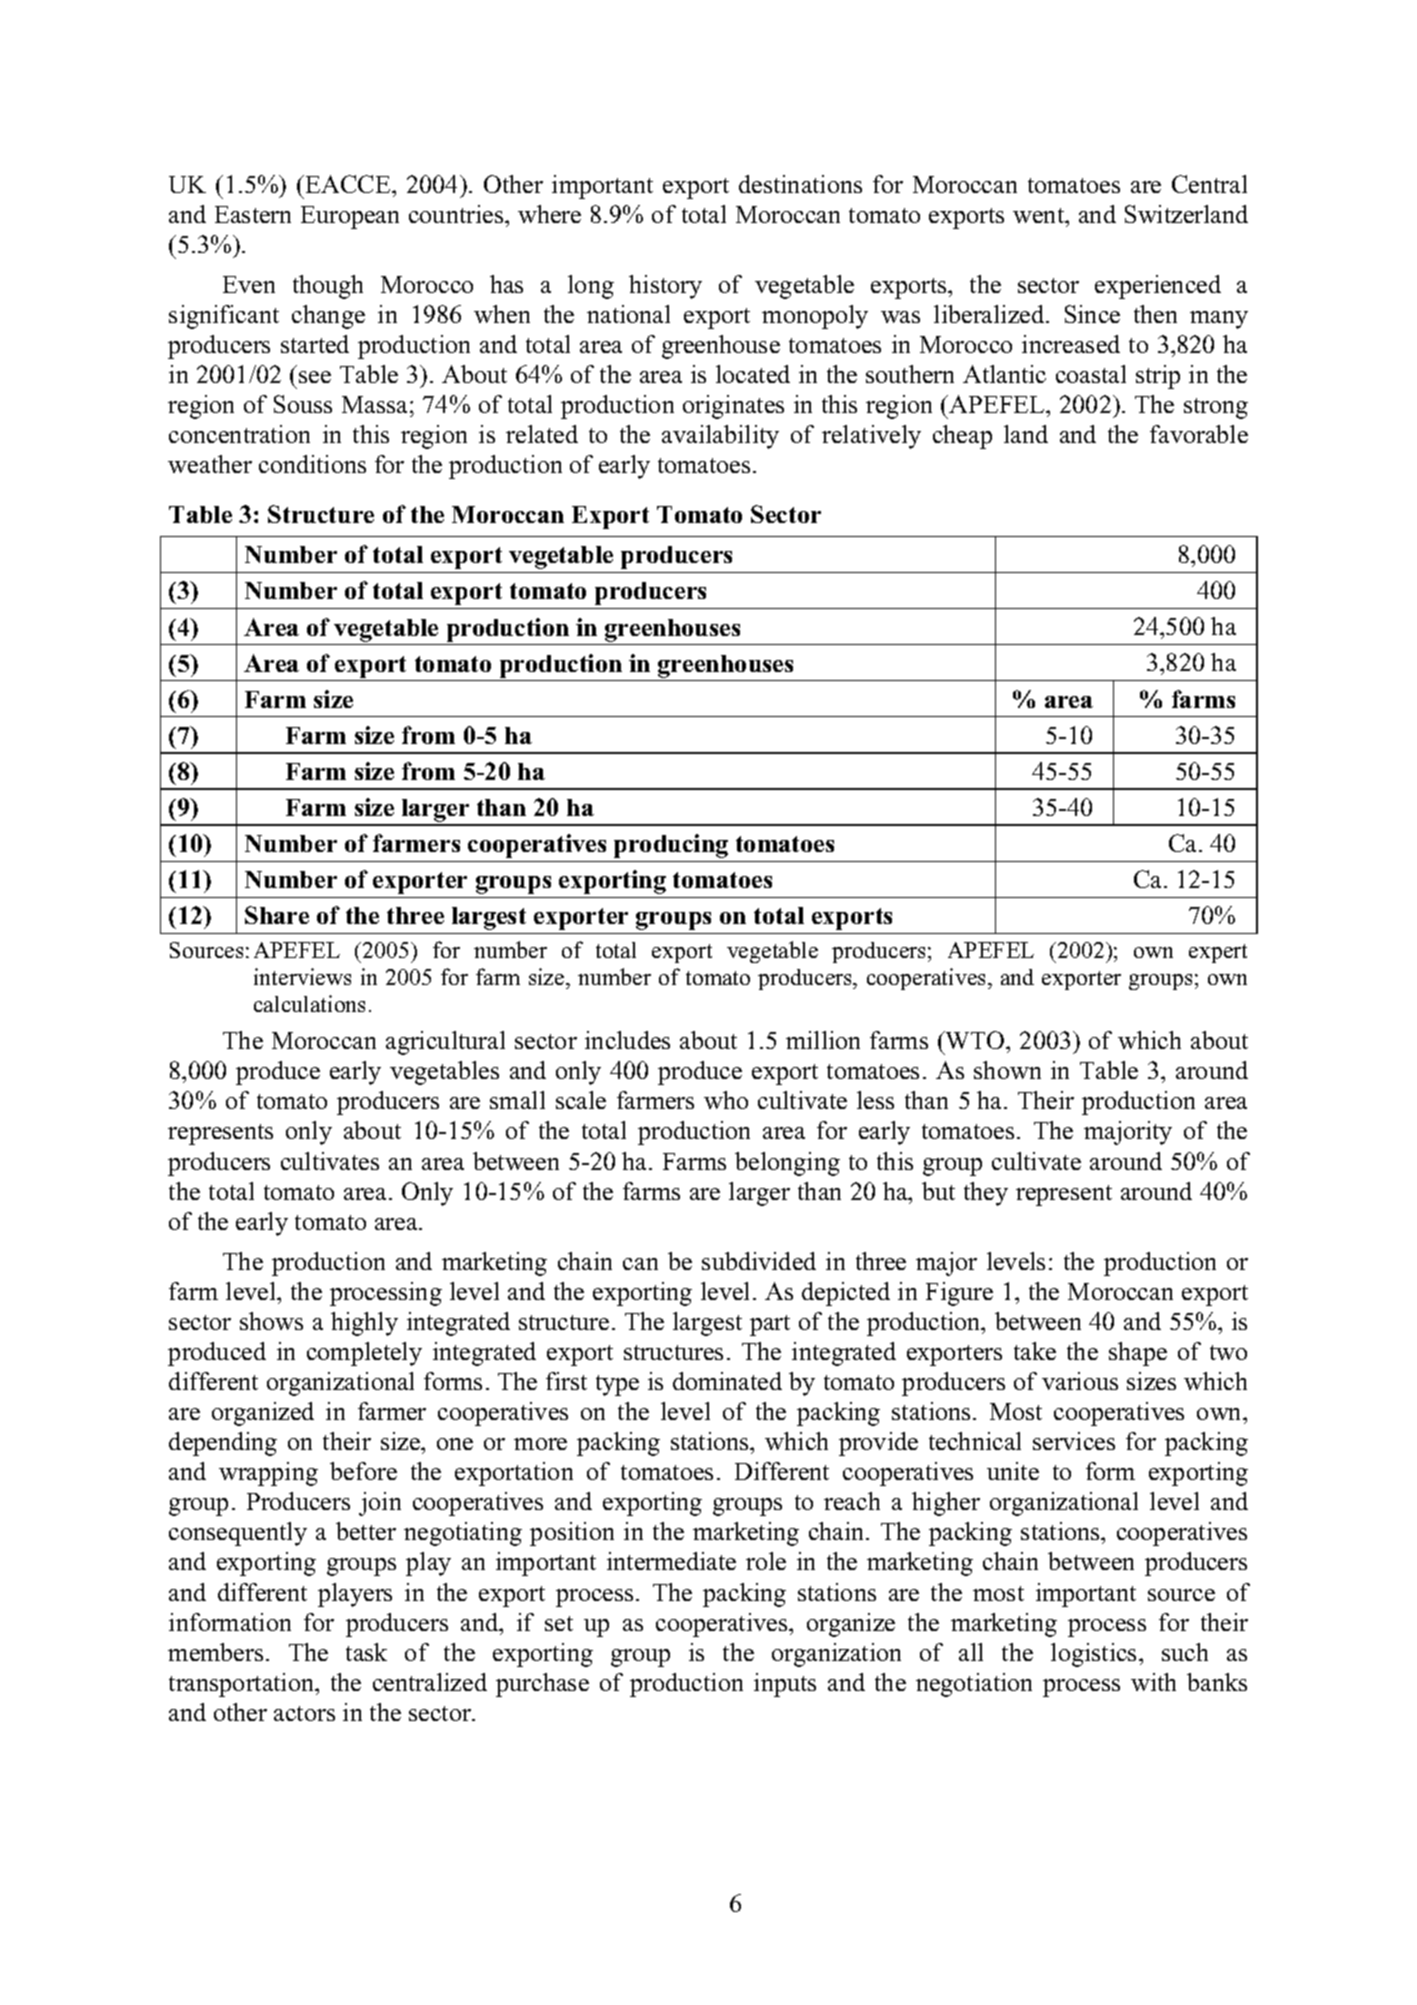 The image size is (1417, 2005). Describe the element at coordinates (671, 846) in the screenshot. I see `producing` at that location.
